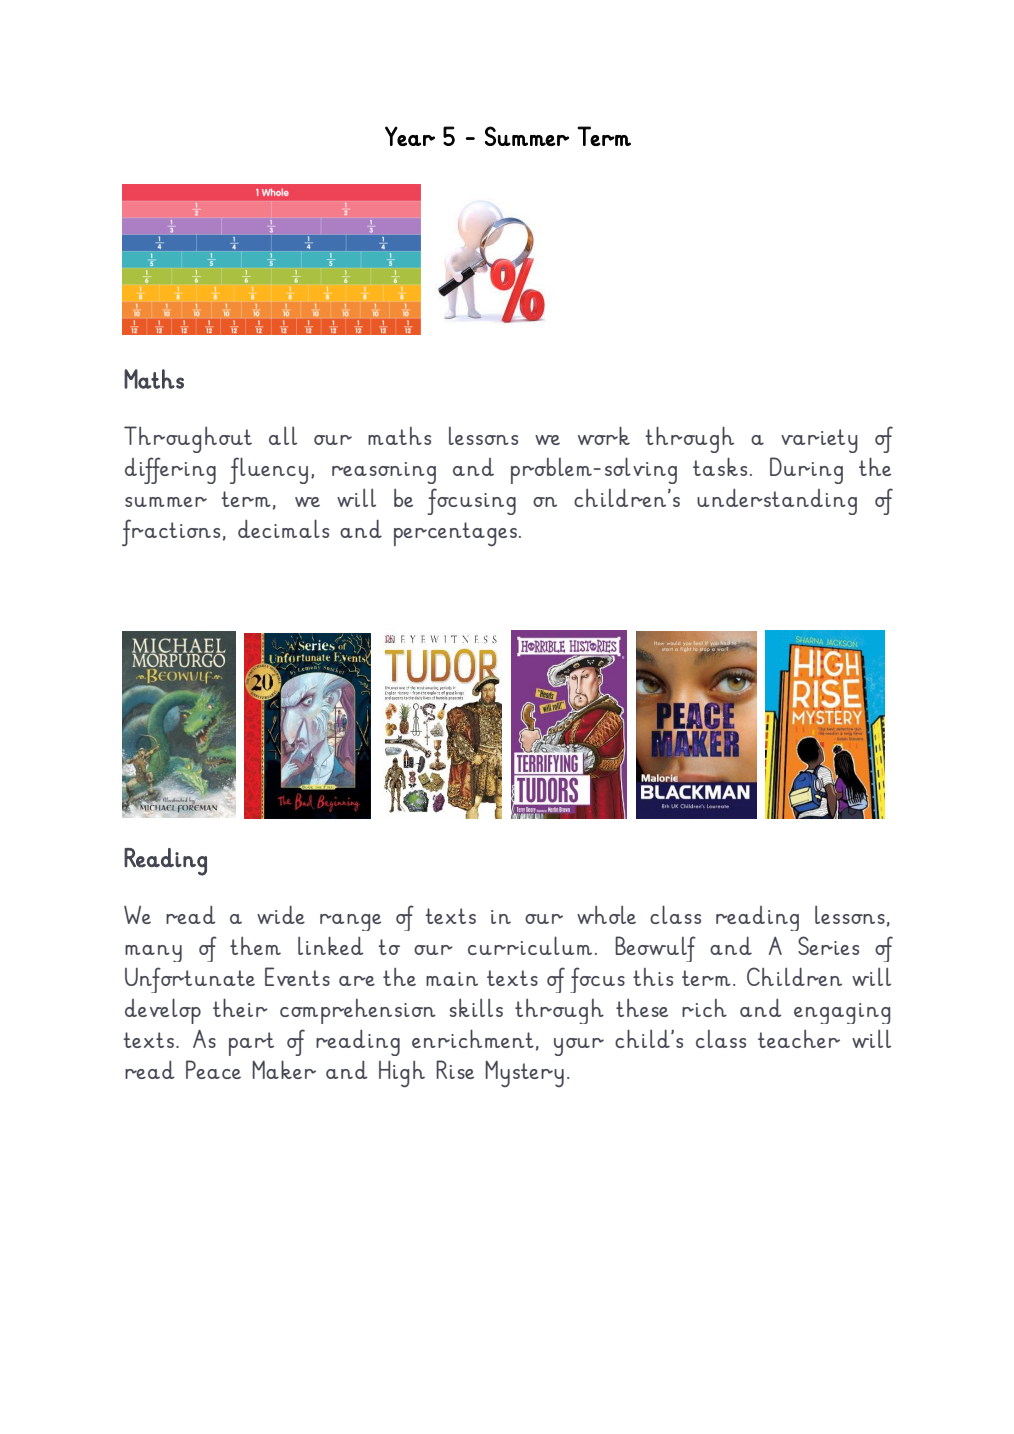 The width and height of the page is (1014, 1434). I want to click on fluency, so click(269, 470).
